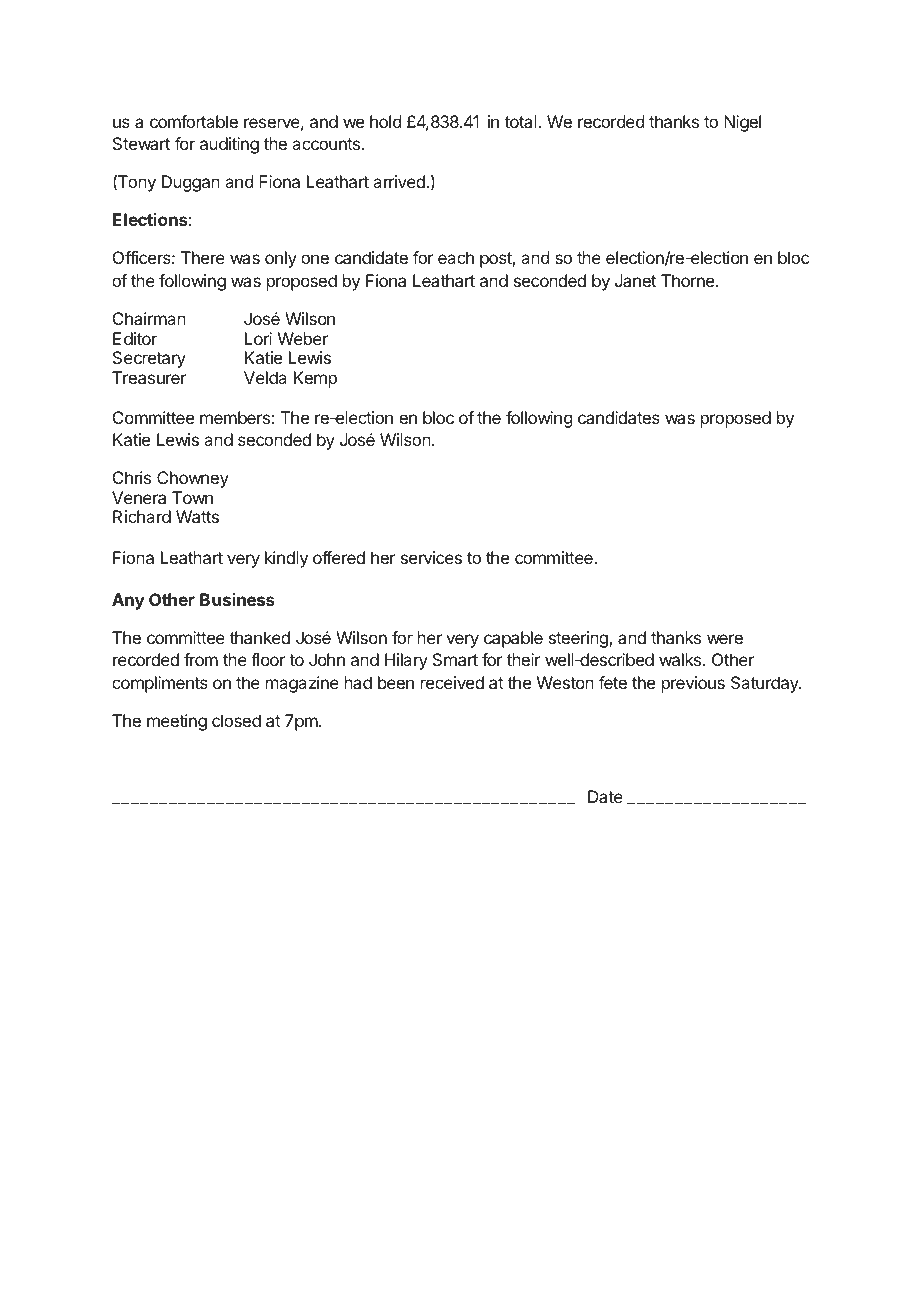  Describe the element at coordinates (236, 720) in the document. I see `closed` at that location.
